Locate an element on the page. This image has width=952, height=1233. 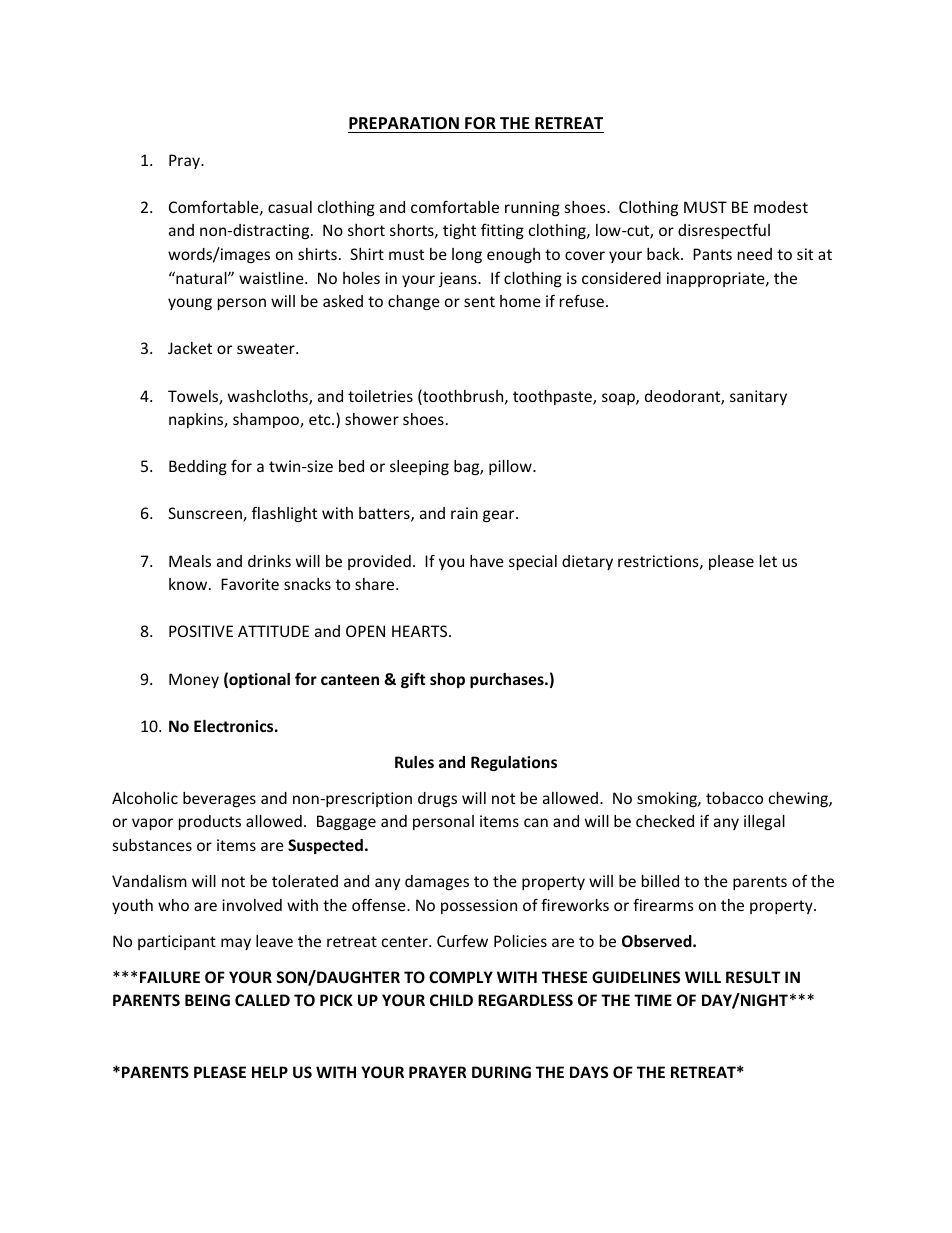
modest is located at coordinates (781, 207).
